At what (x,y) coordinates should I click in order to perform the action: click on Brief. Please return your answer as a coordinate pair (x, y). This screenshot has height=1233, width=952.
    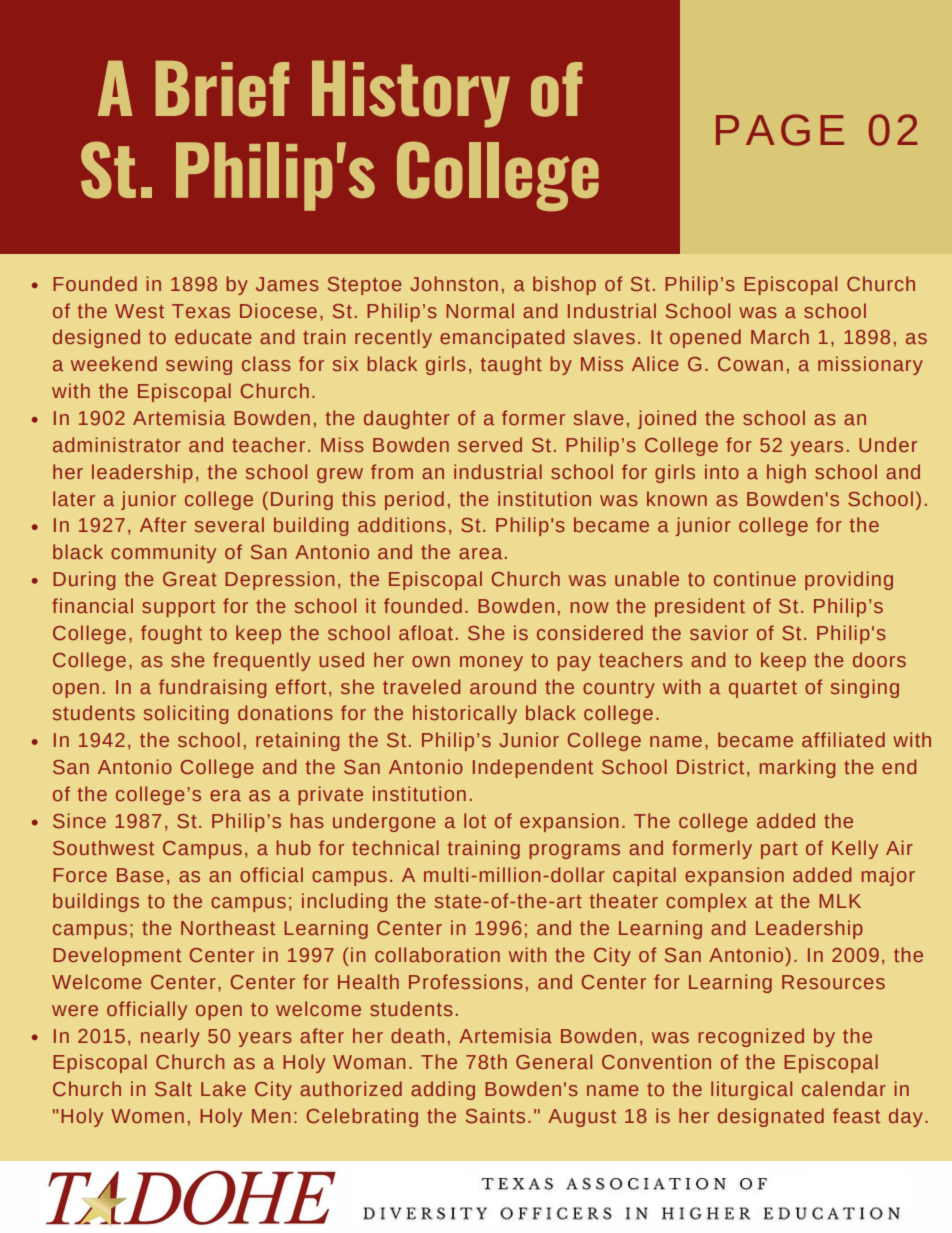
    Looking at the image, I should click on (222, 88).
